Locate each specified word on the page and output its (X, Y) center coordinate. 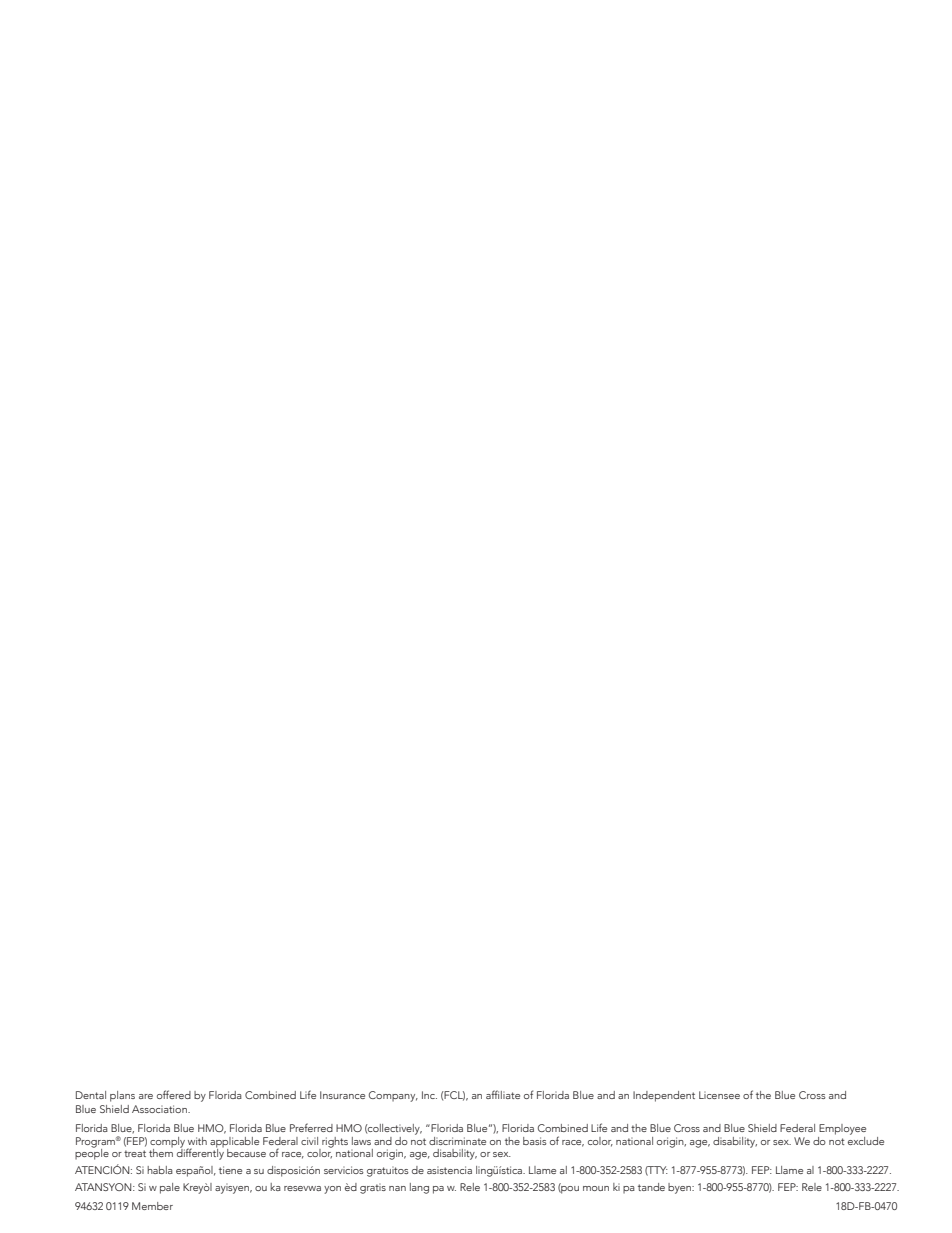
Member (152, 1206)
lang (419, 1188)
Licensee (719, 1095)
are (146, 1096)
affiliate (503, 1094)
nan (397, 1188)
